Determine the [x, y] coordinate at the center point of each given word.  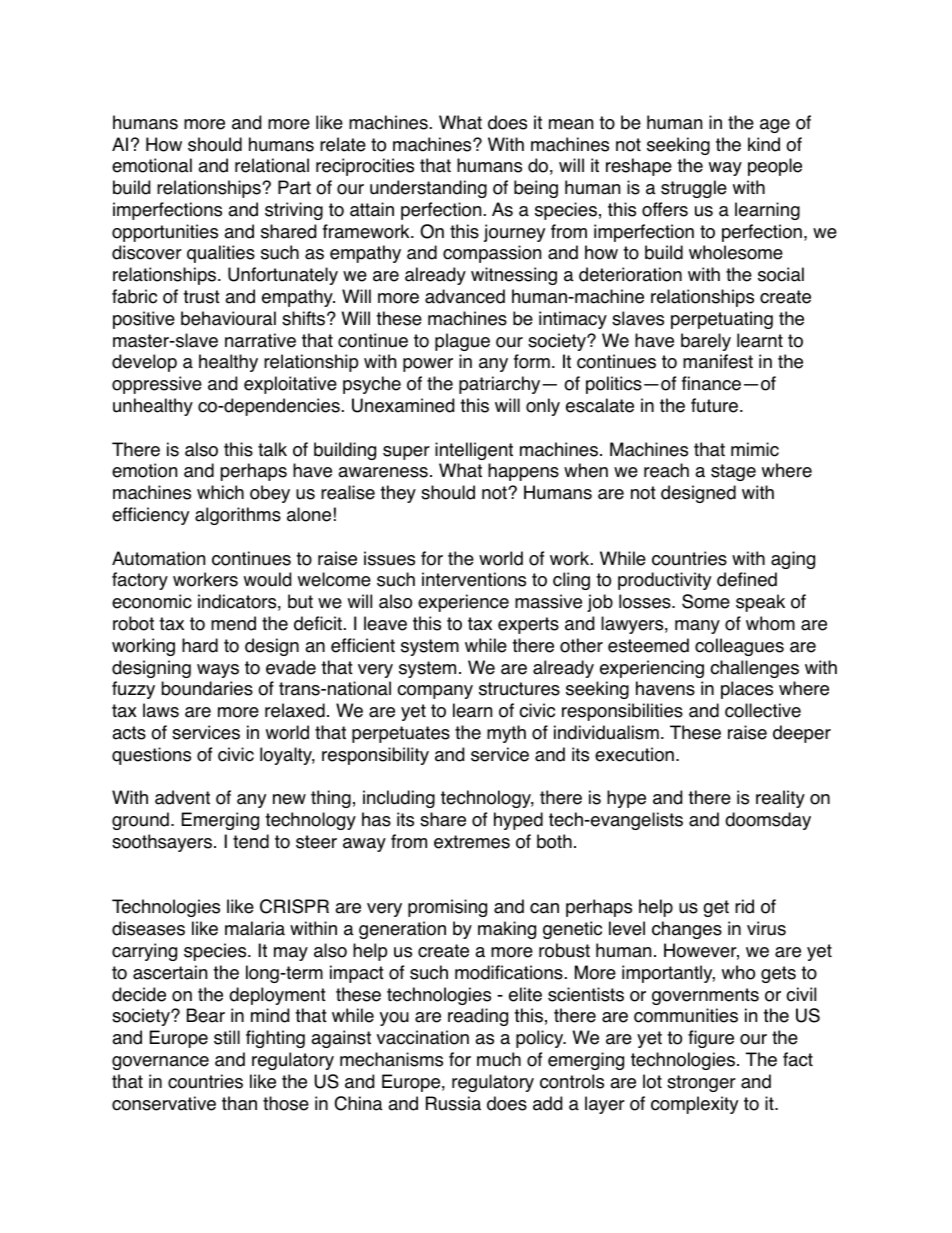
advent [182, 797]
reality [780, 799]
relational [272, 165]
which [220, 492]
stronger [701, 1083]
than [239, 1103]
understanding [428, 189]
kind [764, 144]
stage [733, 472]
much [499, 1059]
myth [506, 734]
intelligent [474, 451]
